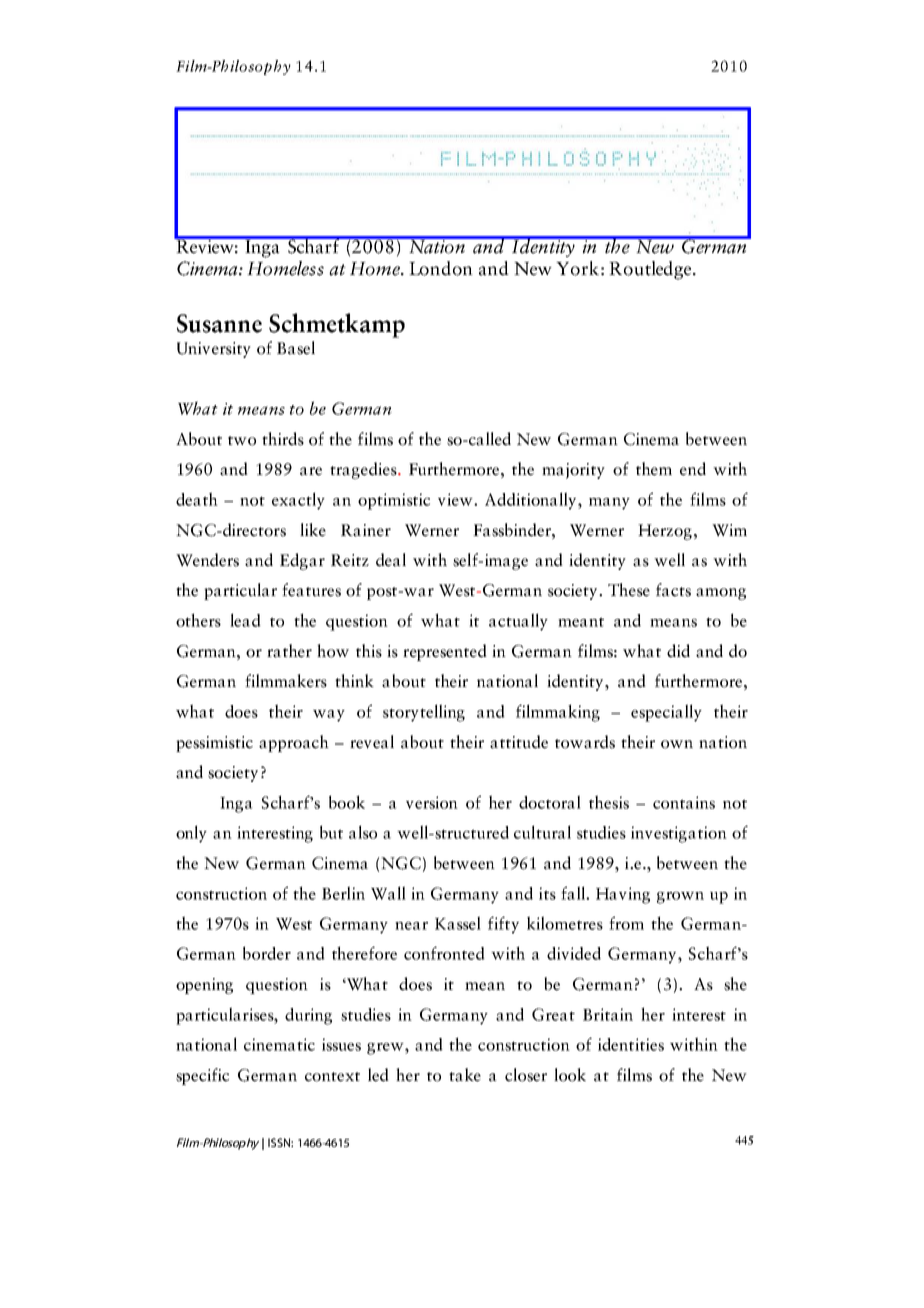 This screenshot has height=1308, width=924. Describe the element at coordinates (202, 1076) in the screenshot. I see `specific` at that location.
